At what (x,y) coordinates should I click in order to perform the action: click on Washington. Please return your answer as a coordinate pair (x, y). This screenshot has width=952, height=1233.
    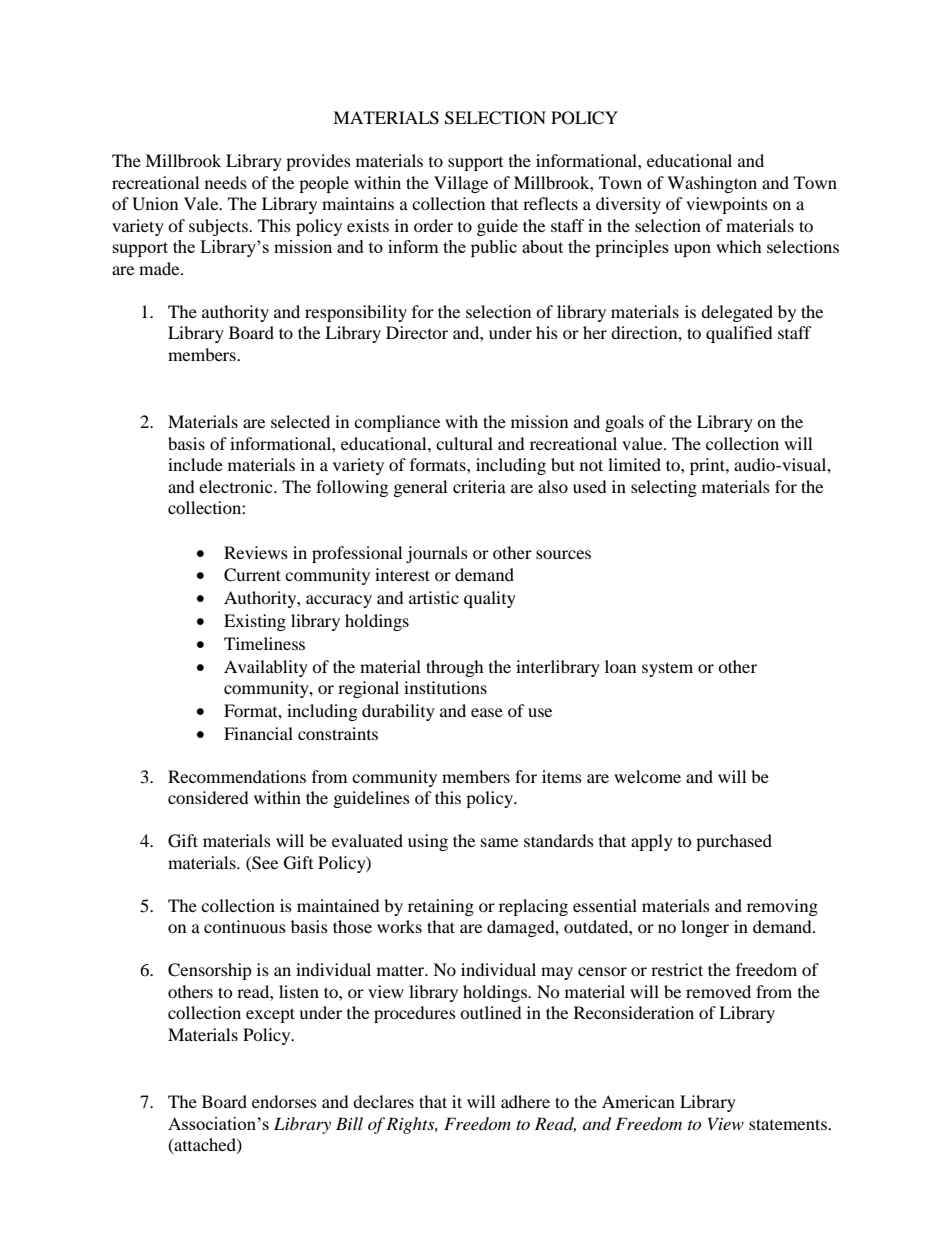
    Looking at the image, I should click on (712, 184).
